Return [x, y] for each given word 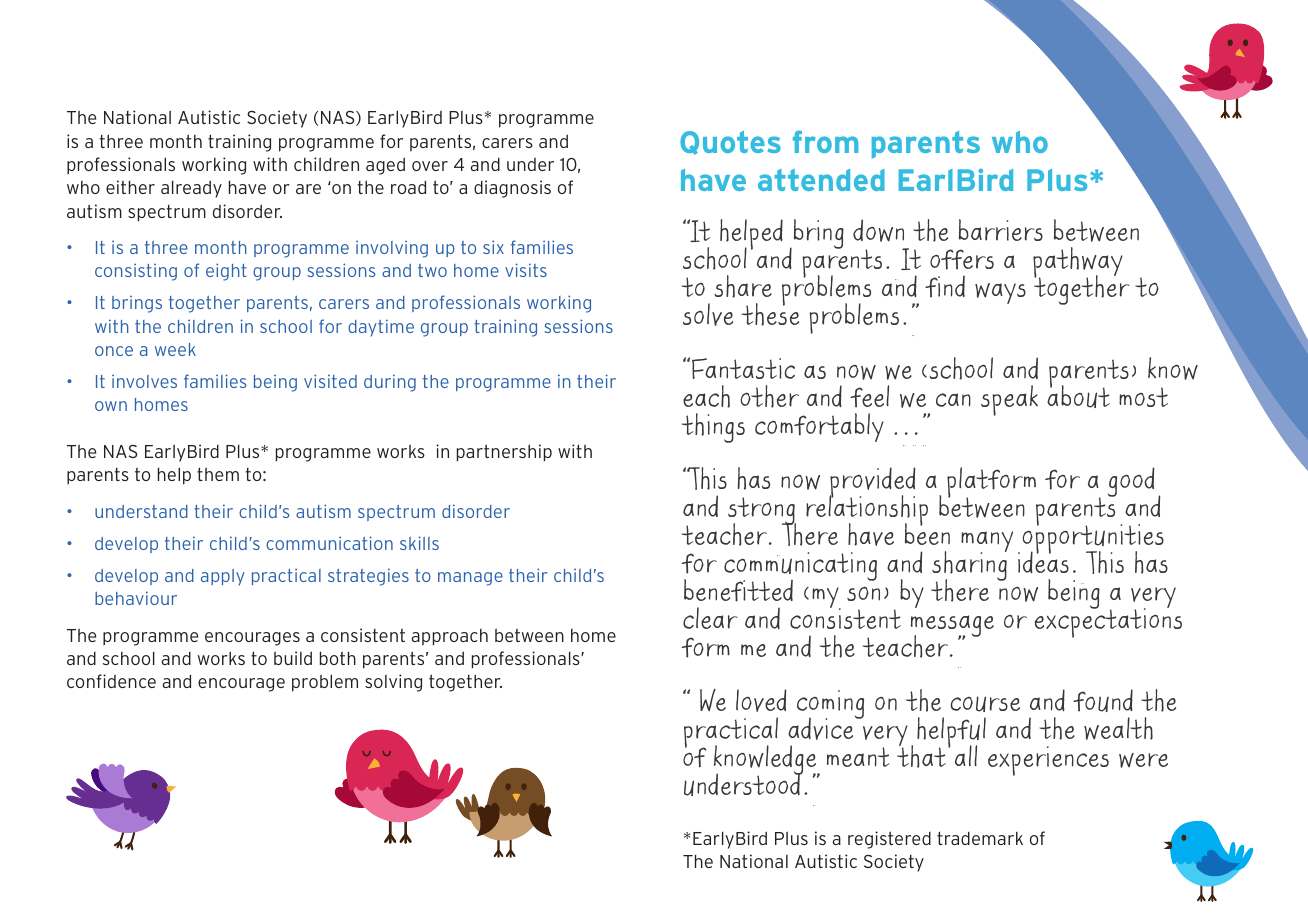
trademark [980, 838]
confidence [111, 681]
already [191, 189]
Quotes [730, 143]
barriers [1001, 230]
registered [889, 840]
